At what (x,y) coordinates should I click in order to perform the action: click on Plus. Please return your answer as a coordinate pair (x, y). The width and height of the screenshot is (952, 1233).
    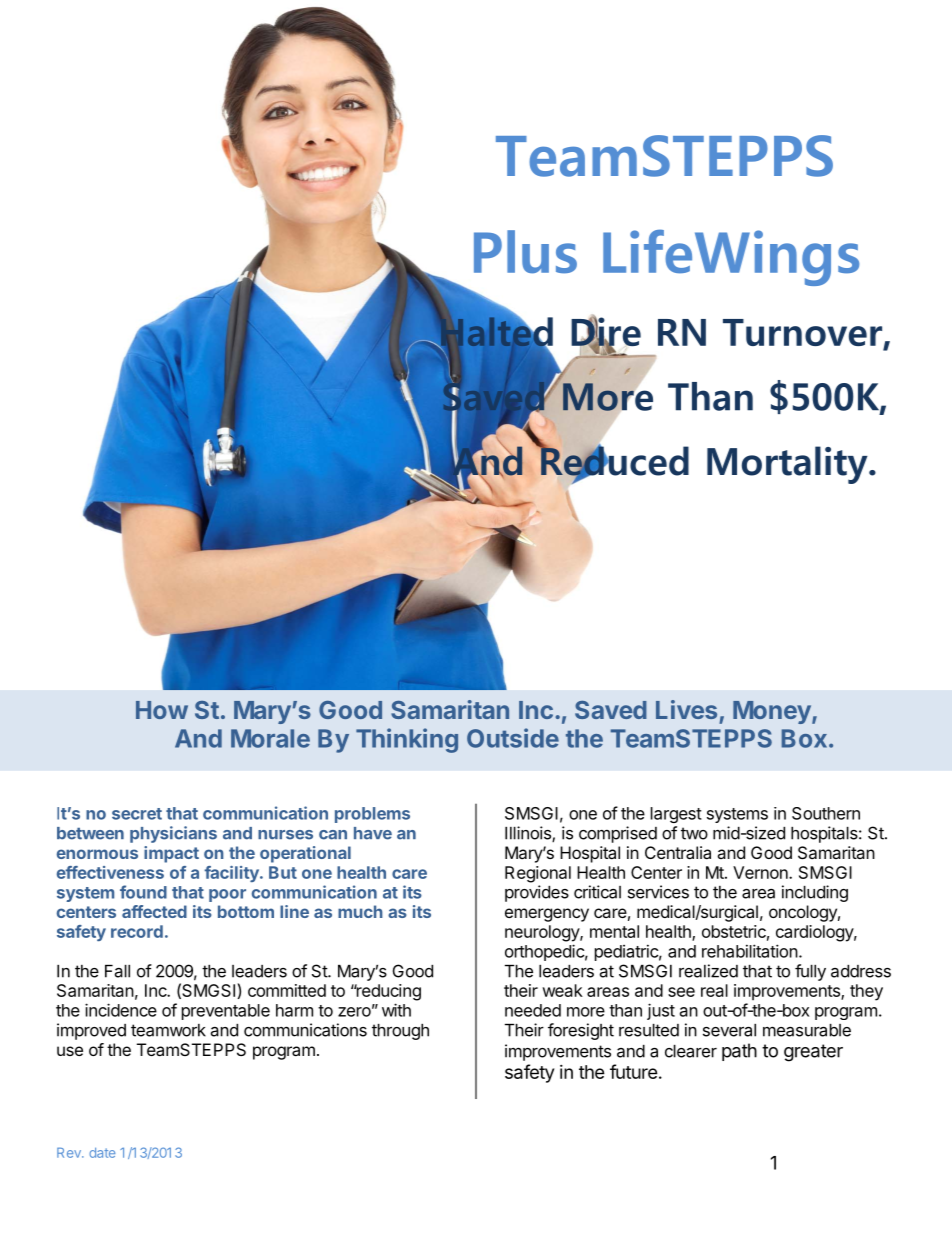
    Looking at the image, I should click on (525, 252).
